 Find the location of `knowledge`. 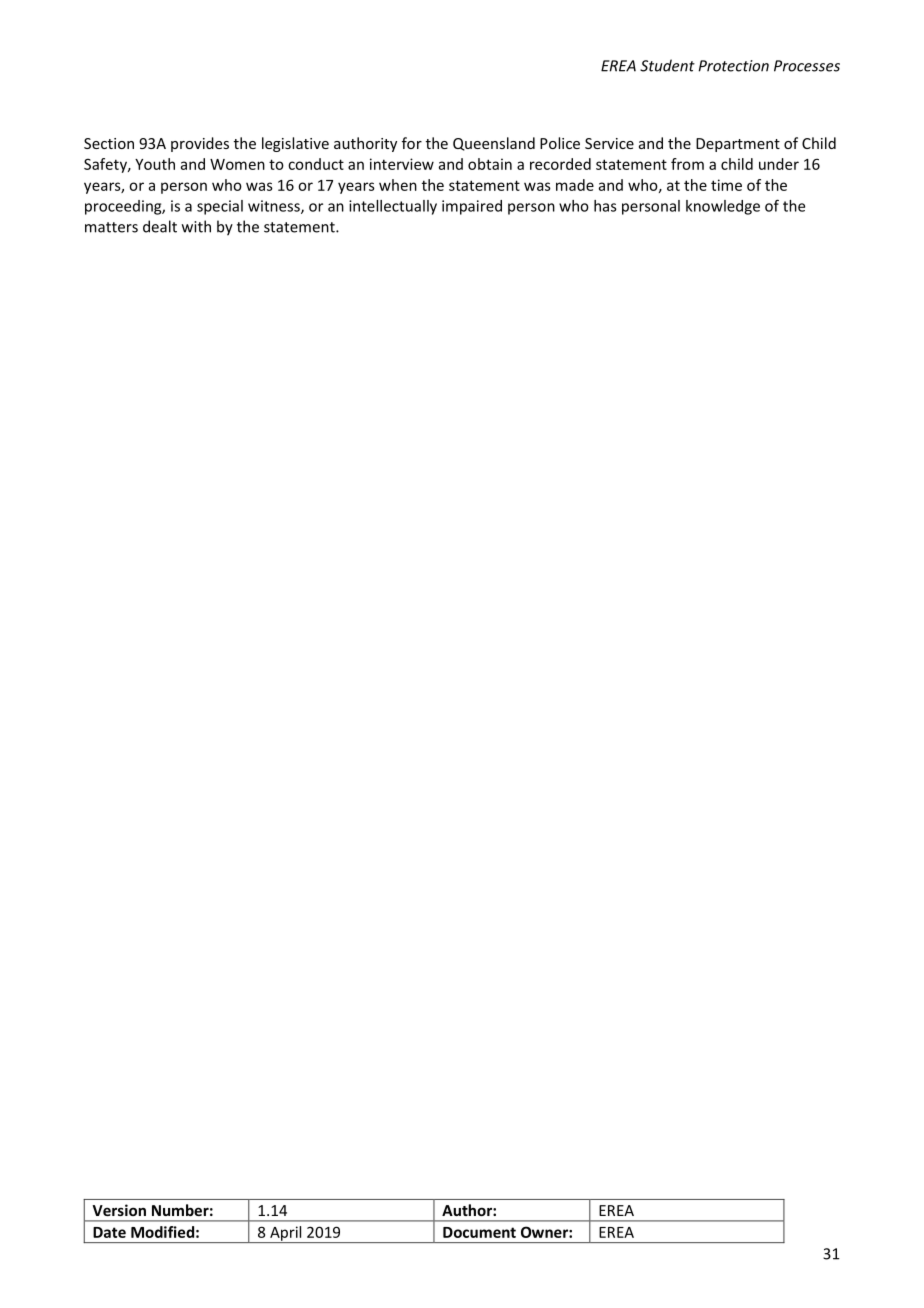

knowledge is located at coordinates (723, 207).
